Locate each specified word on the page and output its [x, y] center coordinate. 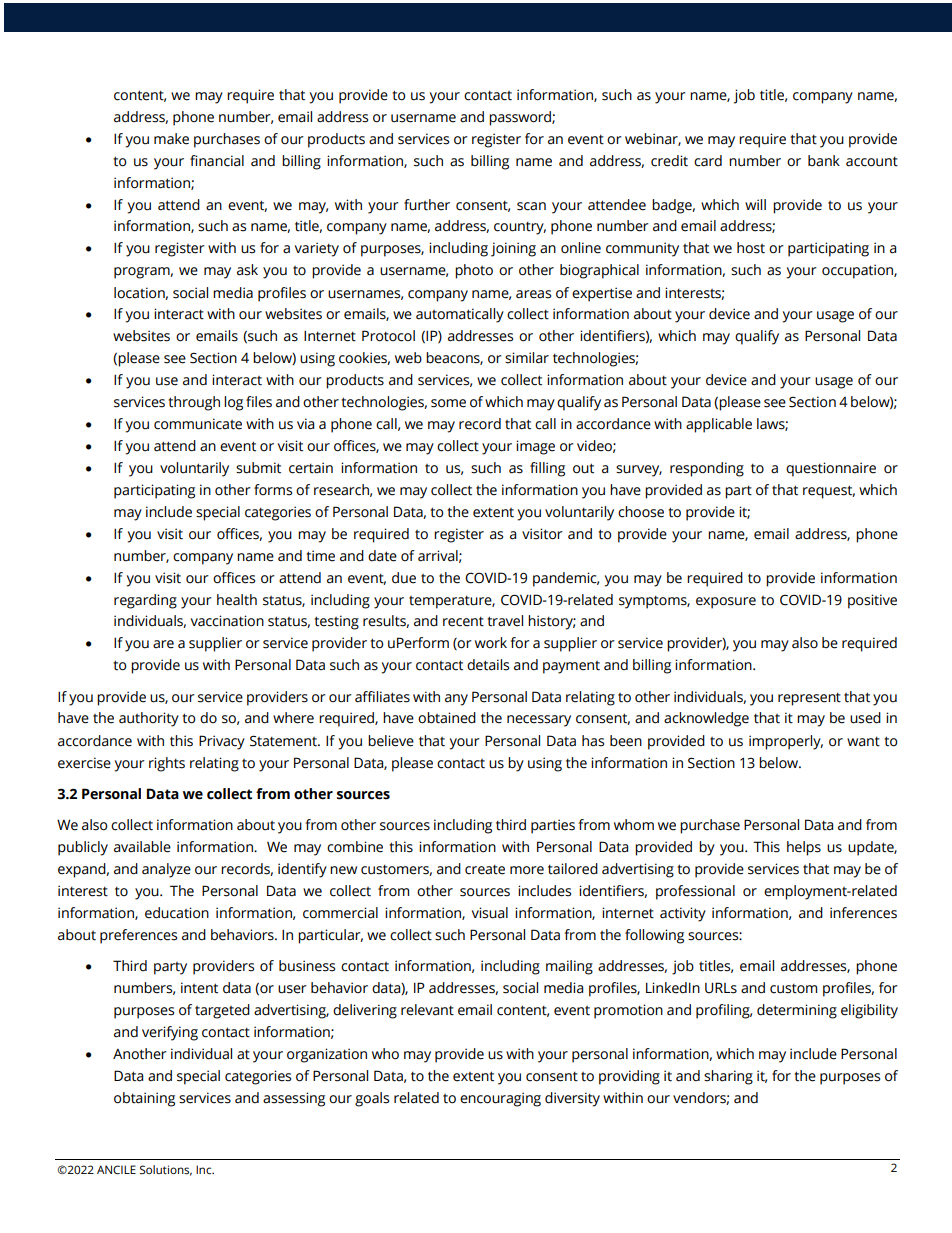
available [142, 847]
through [194, 403]
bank [824, 161]
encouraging [500, 1099]
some [448, 403]
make [171, 139]
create [485, 870]
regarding [145, 601]
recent [463, 622]
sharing [728, 1077]
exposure [726, 603]
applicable [719, 425]
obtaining [144, 1099]
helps [804, 848]
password [521, 118]
